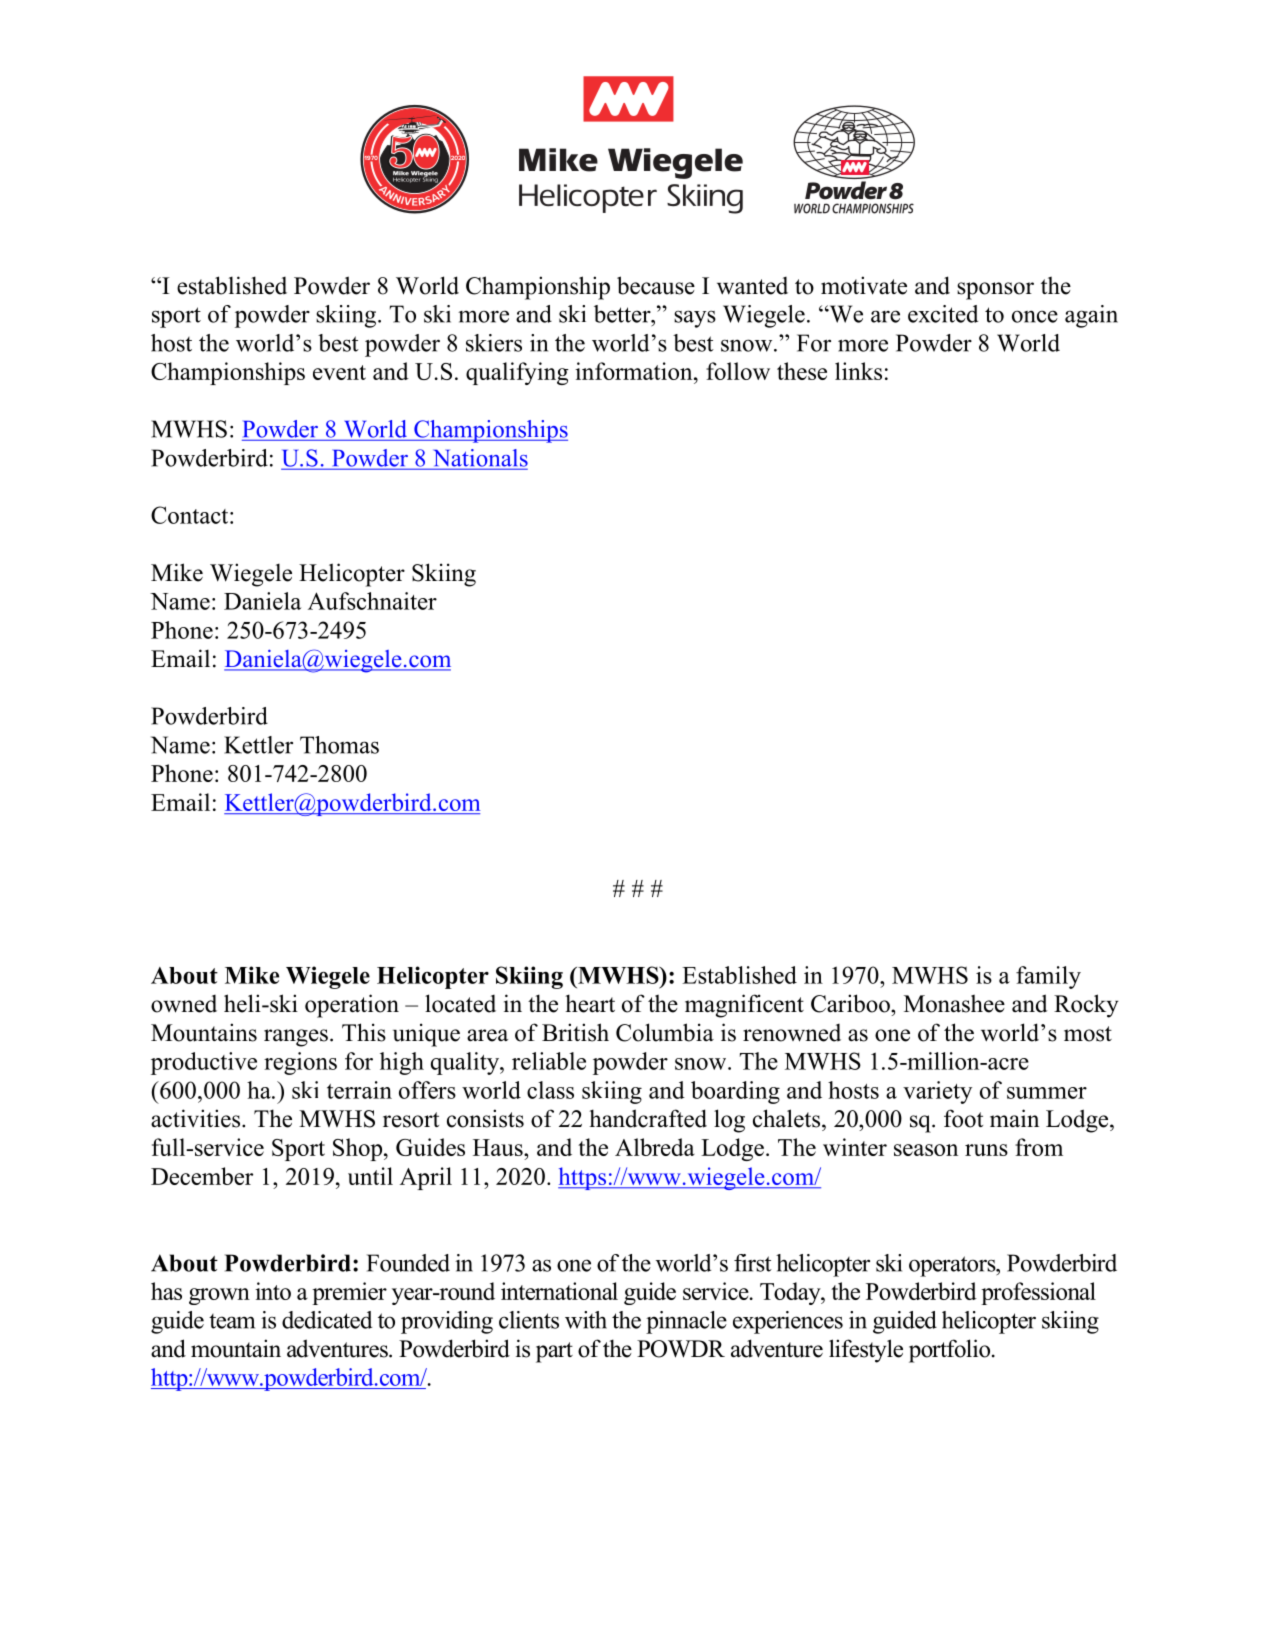 This screenshot has width=1273, height=1648. I want to click on Thomas, so click(339, 745).
